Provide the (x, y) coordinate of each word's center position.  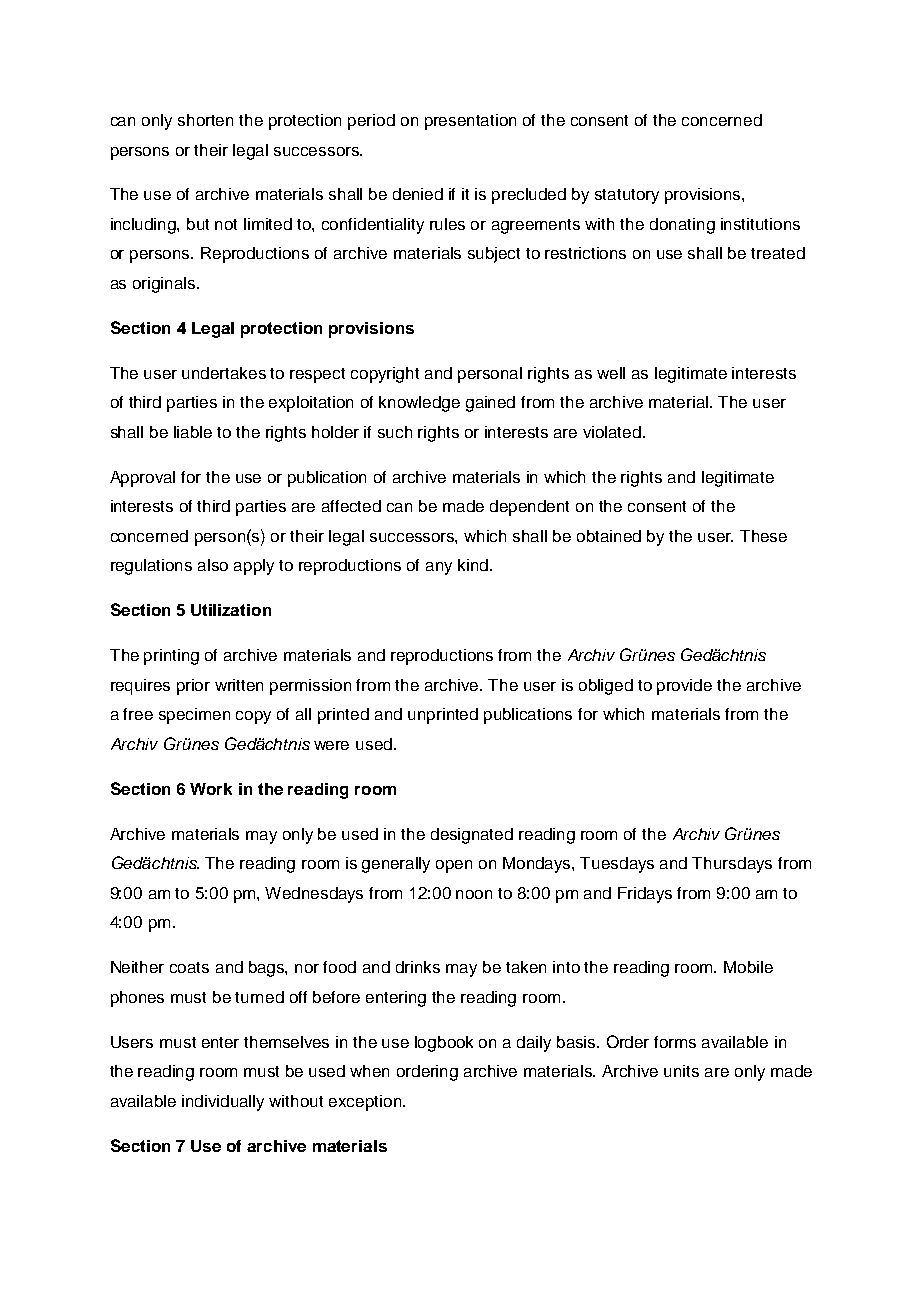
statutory (627, 196)
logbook (444, 1044)
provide (684, 687)
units (681, 1071)
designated (472, 836)
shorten (205, 120)
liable (193, 432)
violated (613, 432)
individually (223, 1103)
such (395, 432)
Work (211, 789)
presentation (470, 122)
